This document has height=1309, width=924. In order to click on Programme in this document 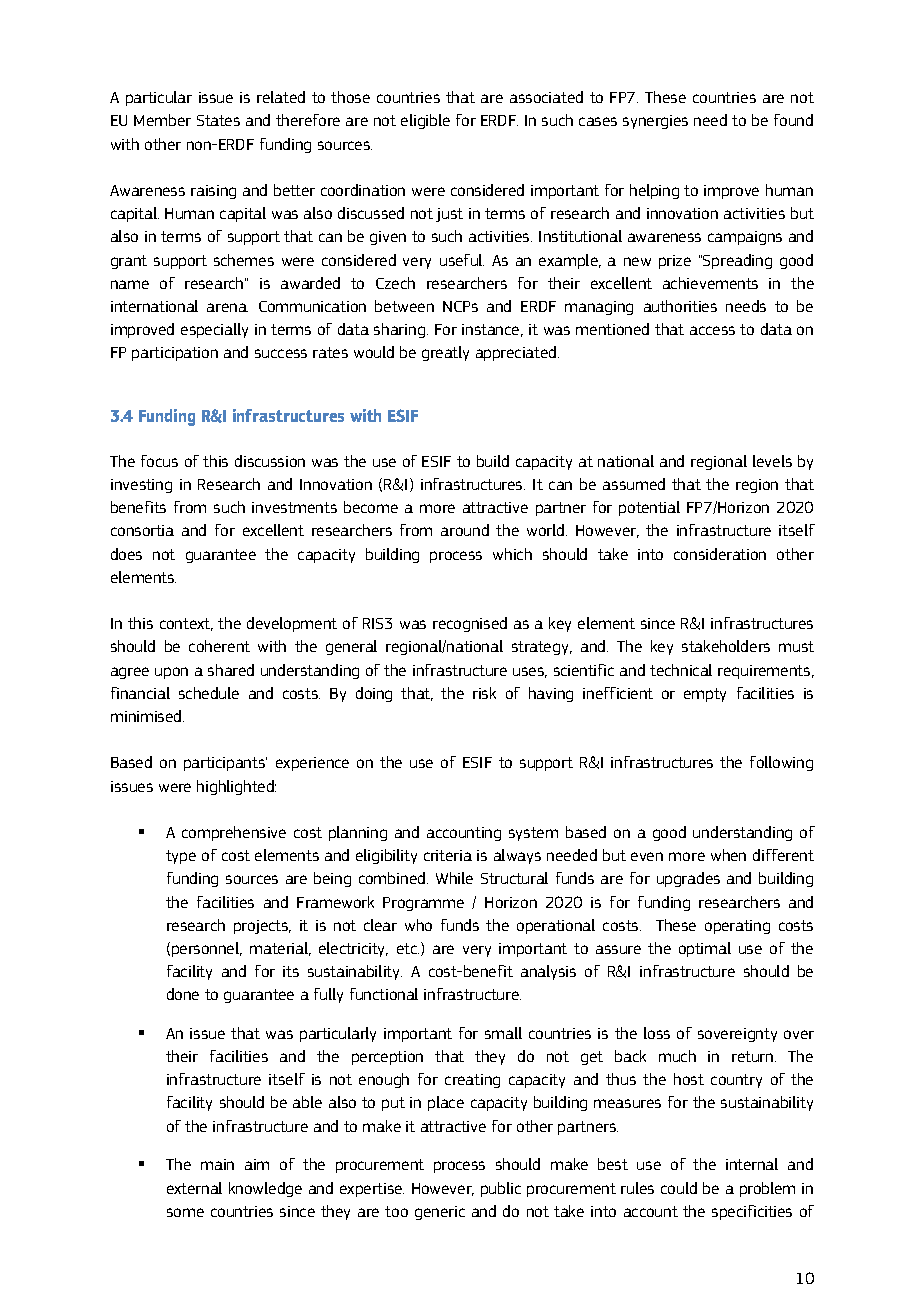, I will do `click(423, 904)`.
